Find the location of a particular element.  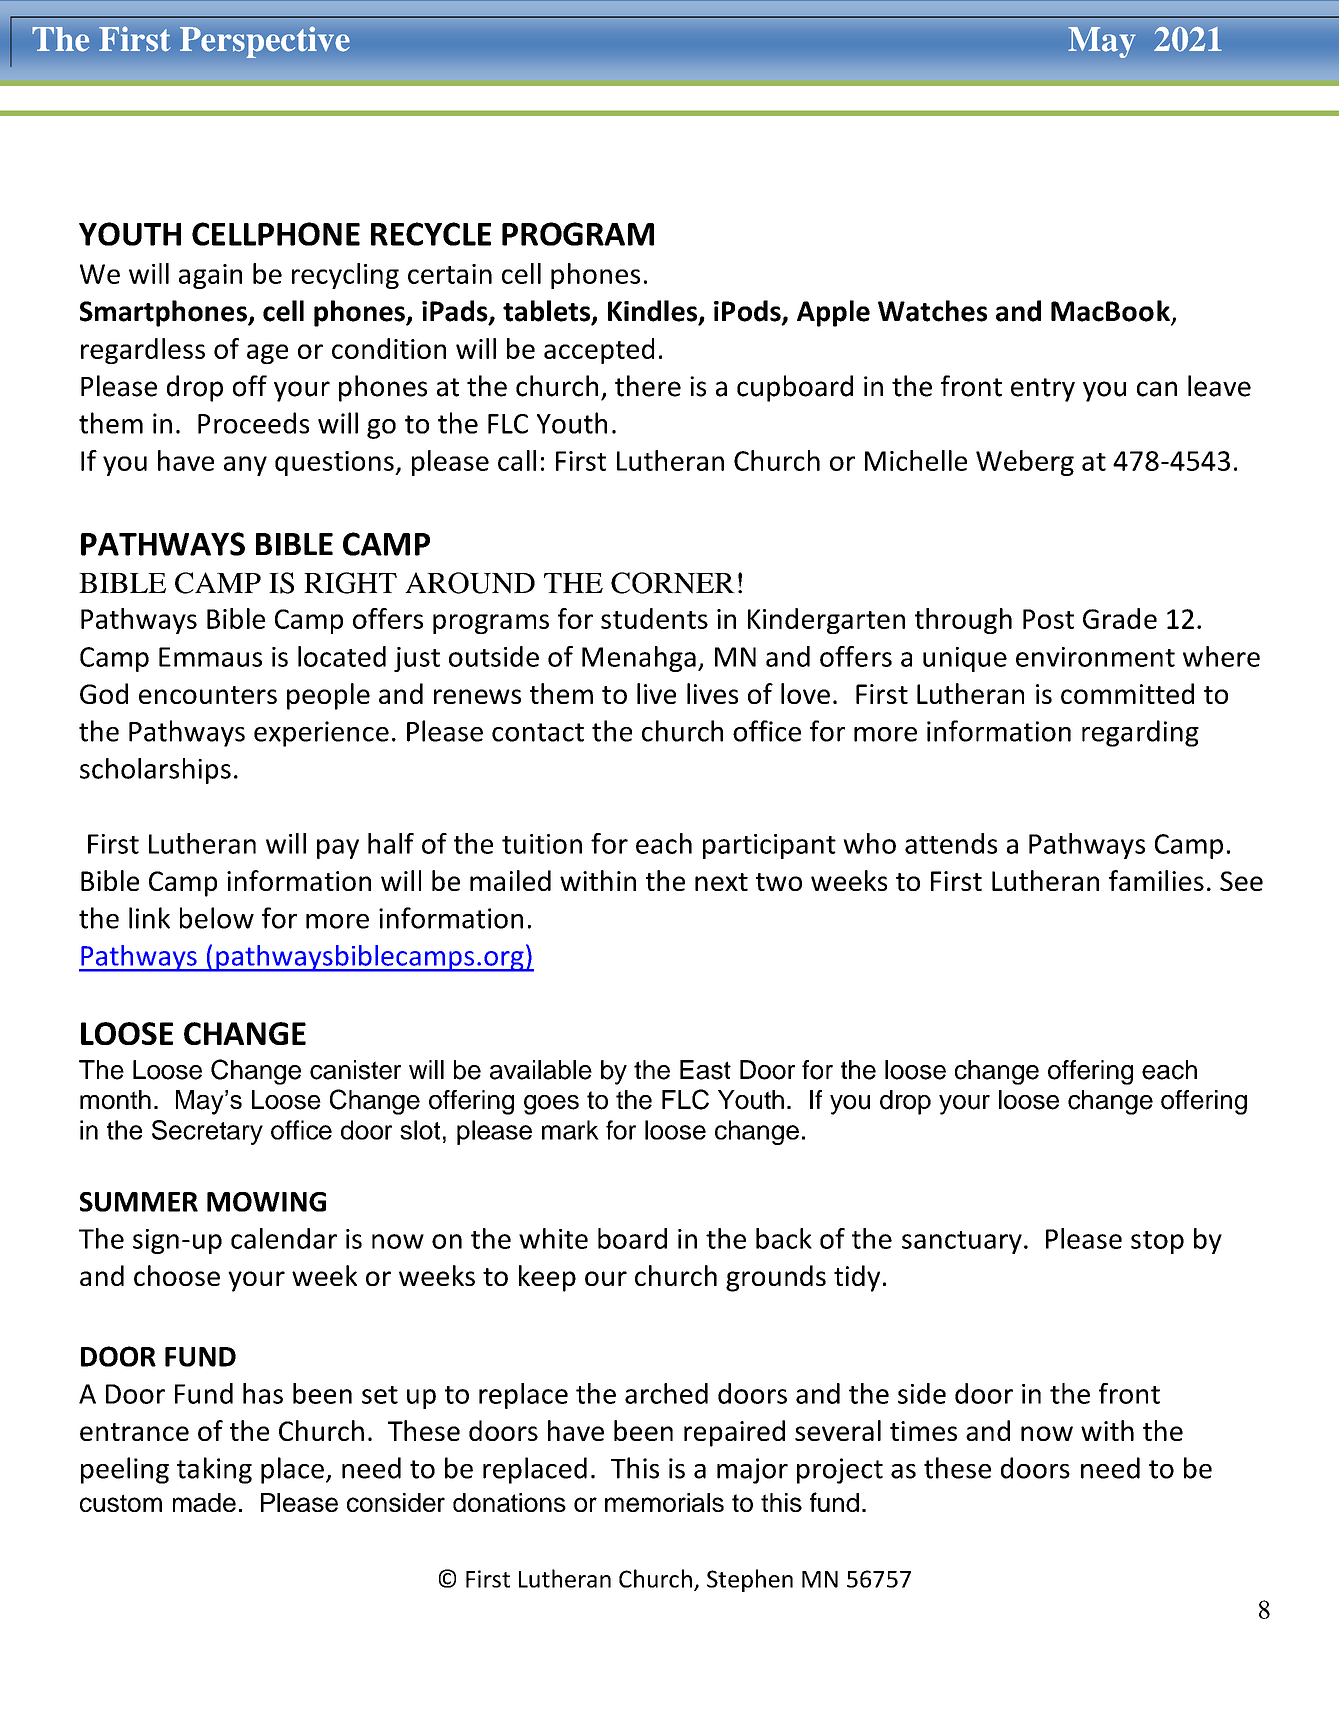

scholarships is located at coordinates (155, 771).
